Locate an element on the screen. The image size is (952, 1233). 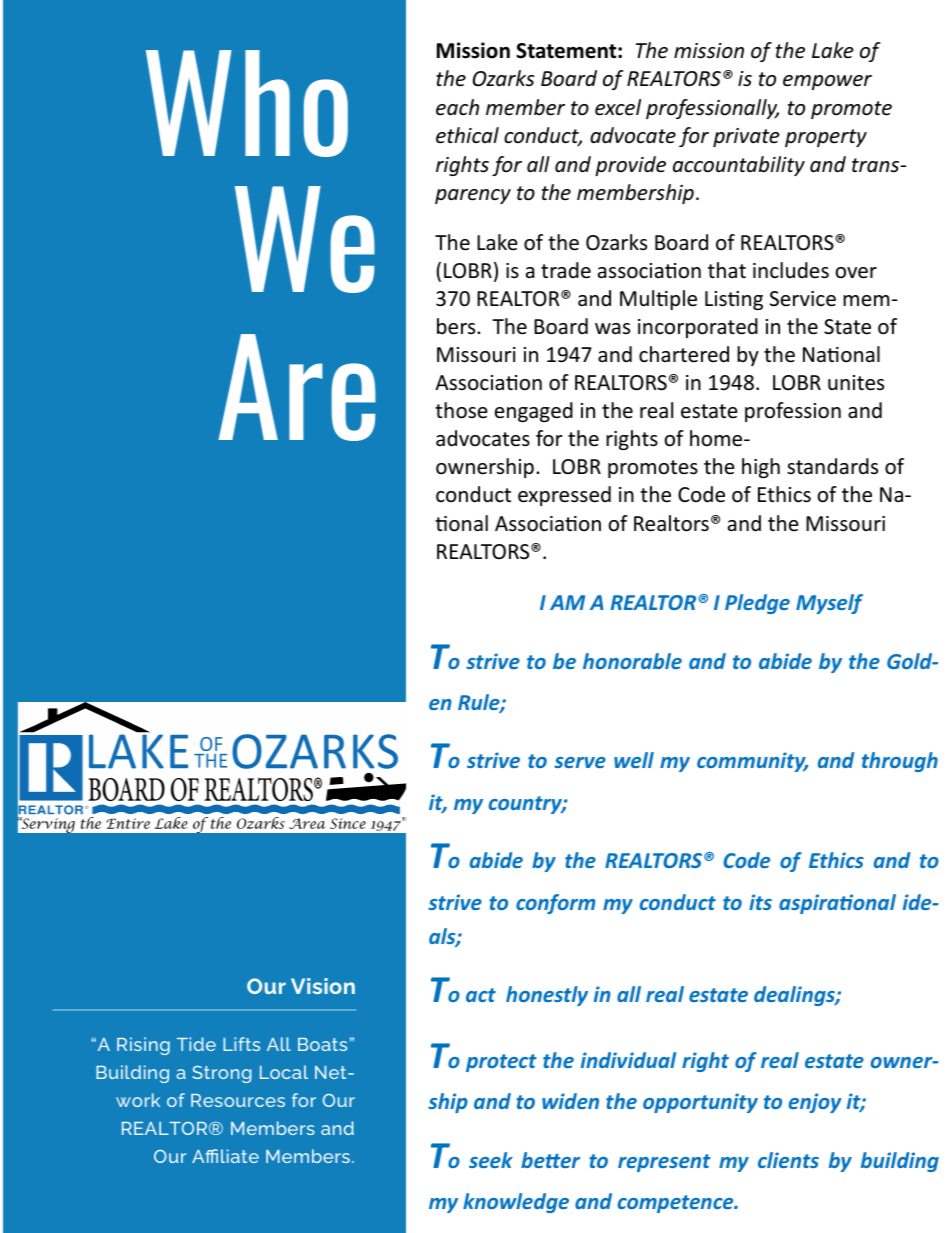
Vision is located at coordinates (323, 986).
